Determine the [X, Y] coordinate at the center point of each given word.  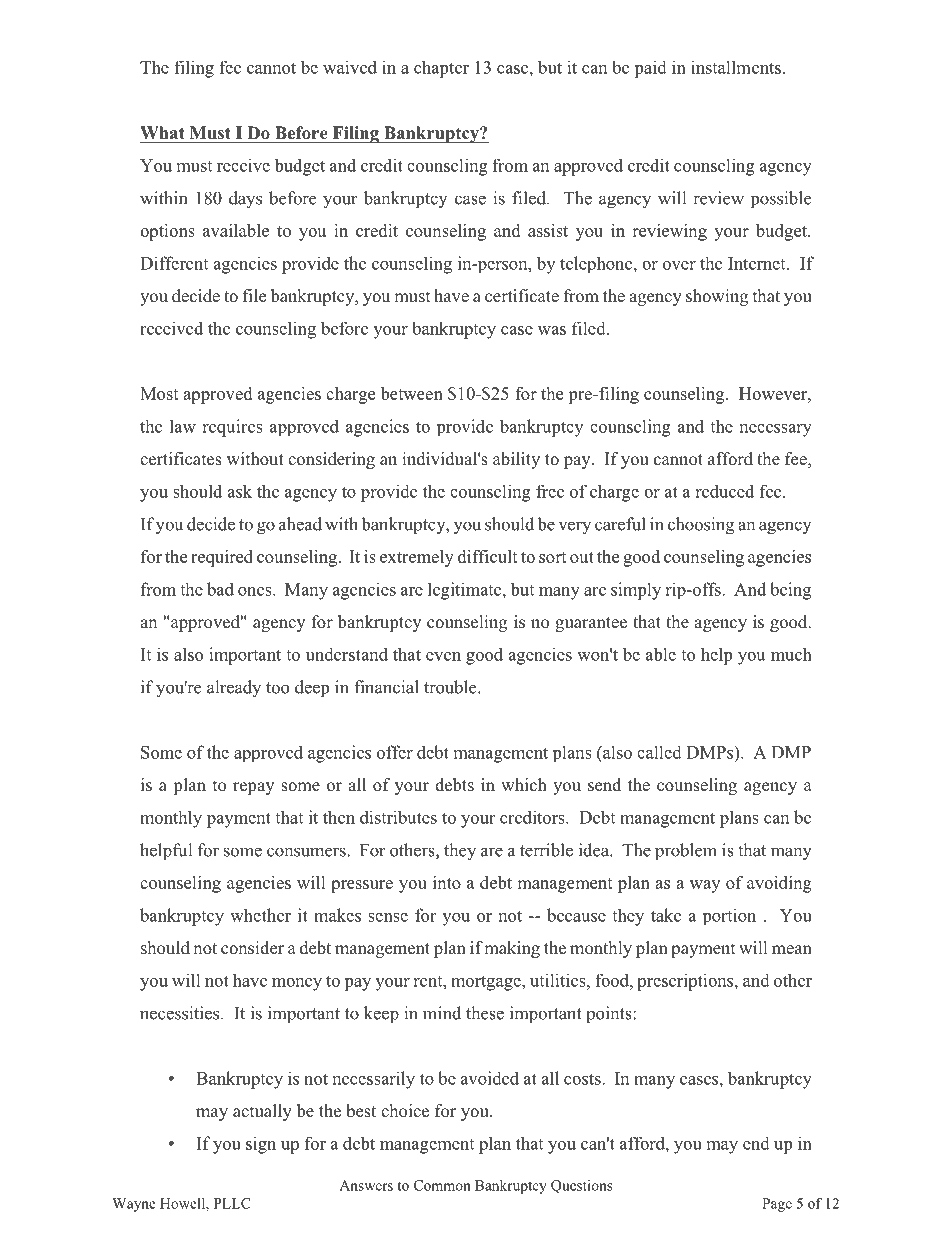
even [443, 656]
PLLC [232, 1203]
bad [220, 589]
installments [736, 67]
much [791, 654]
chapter [441, 69]
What [162, 132]
